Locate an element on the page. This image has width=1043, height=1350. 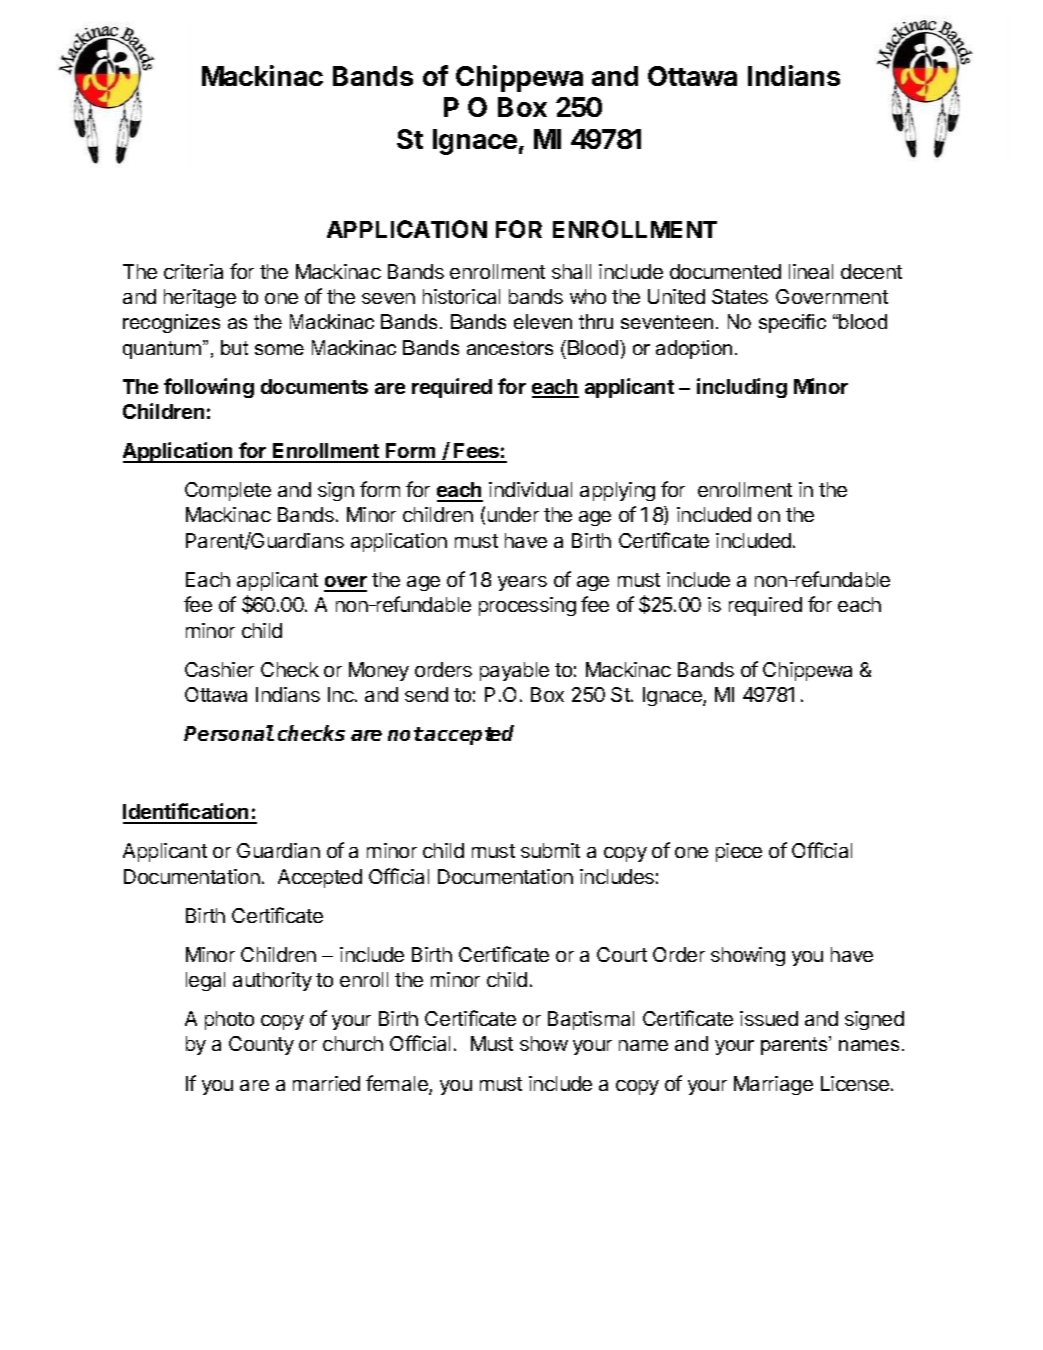
Personal is located at coordinates (229, 733).
